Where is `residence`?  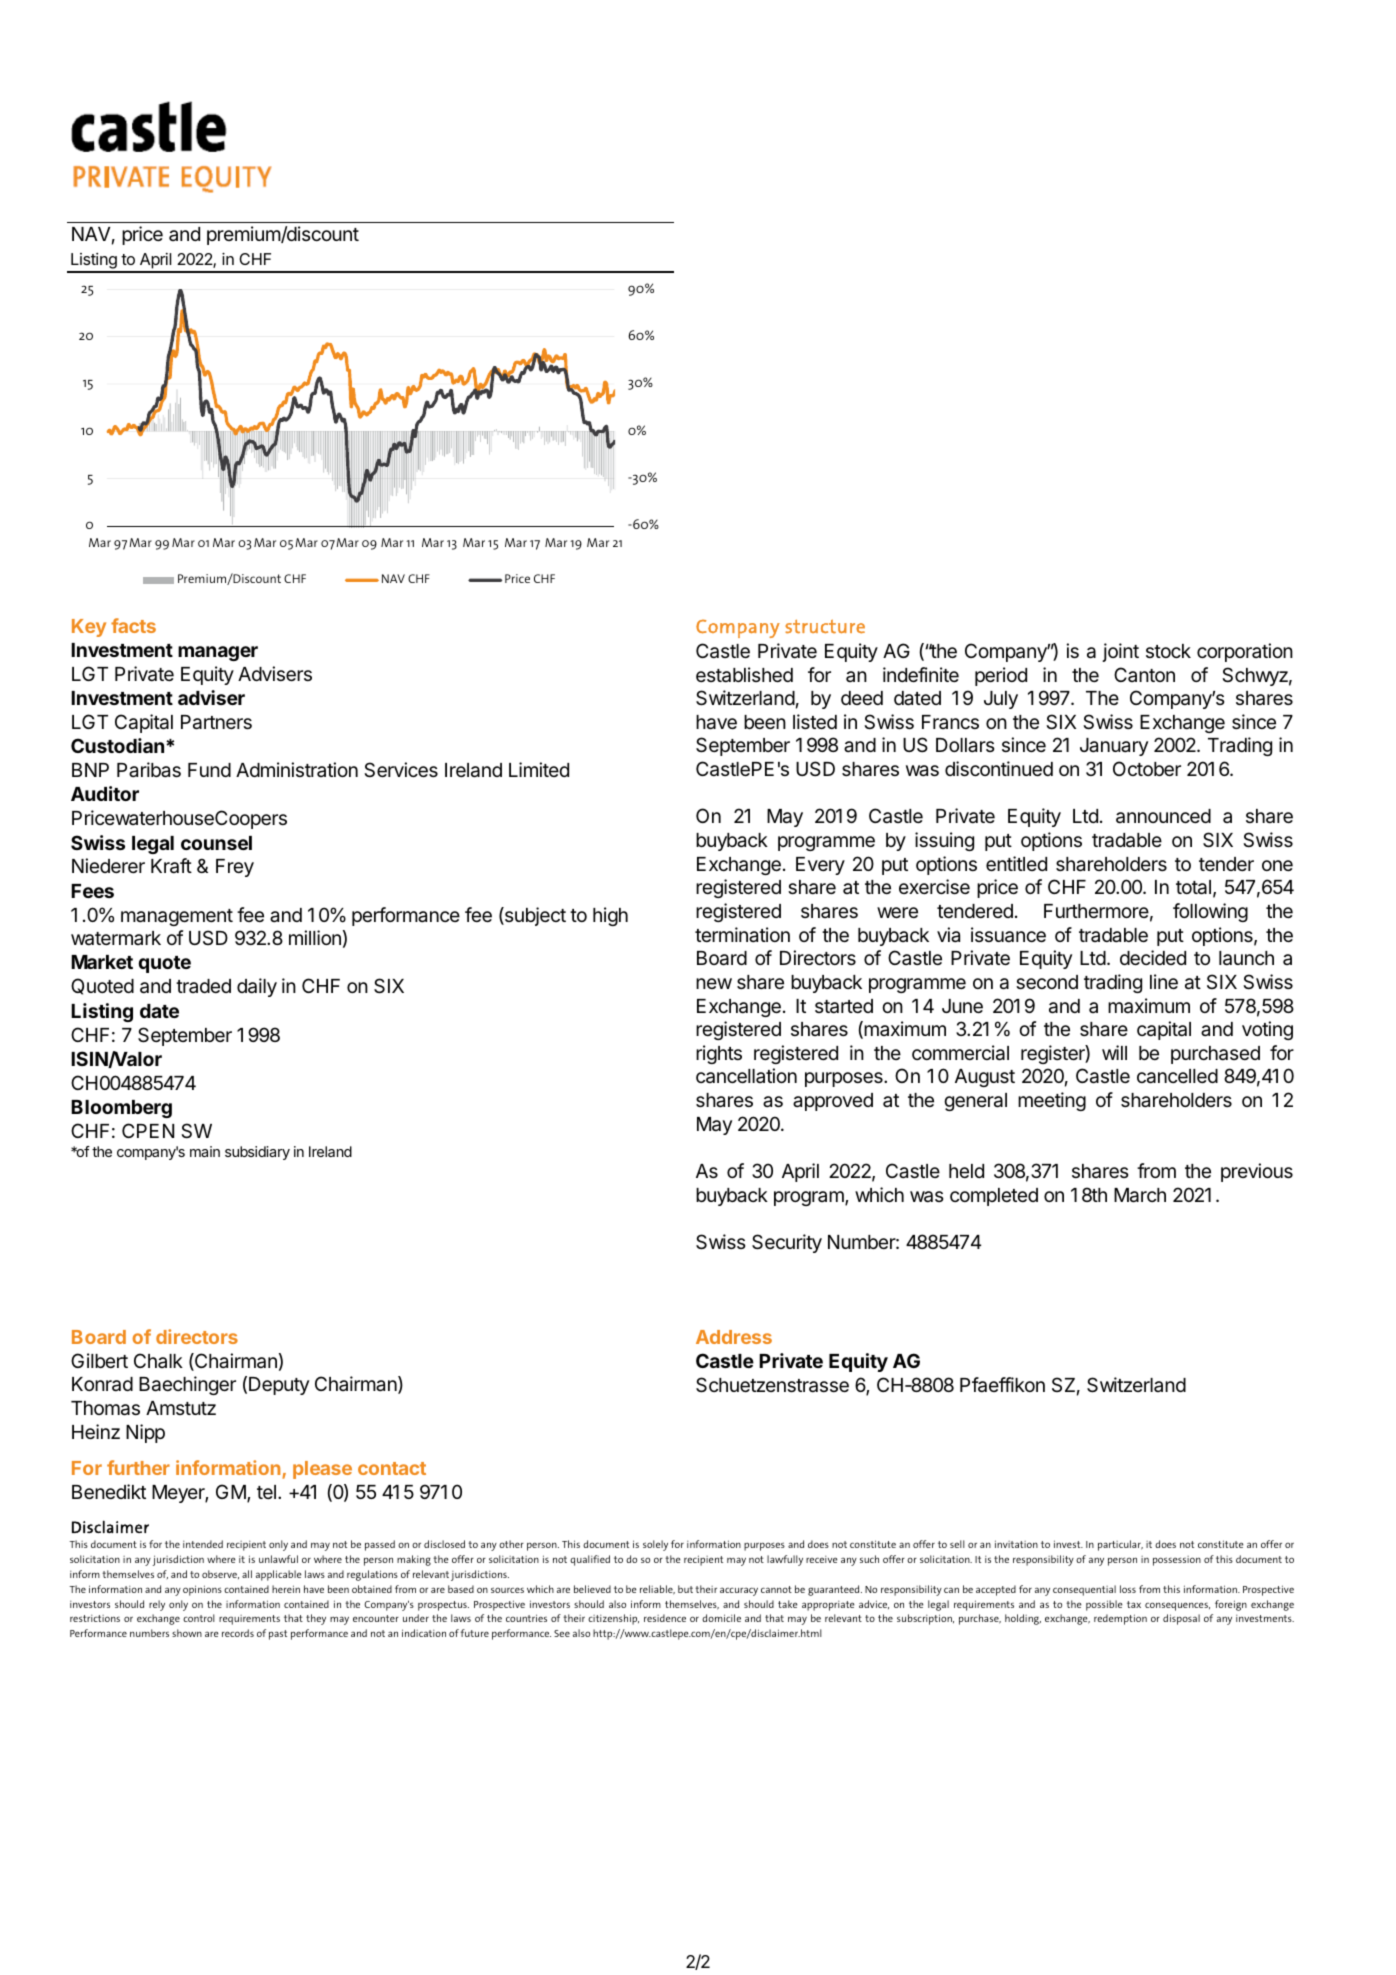 residence is located at coordinates (665, 1618).
